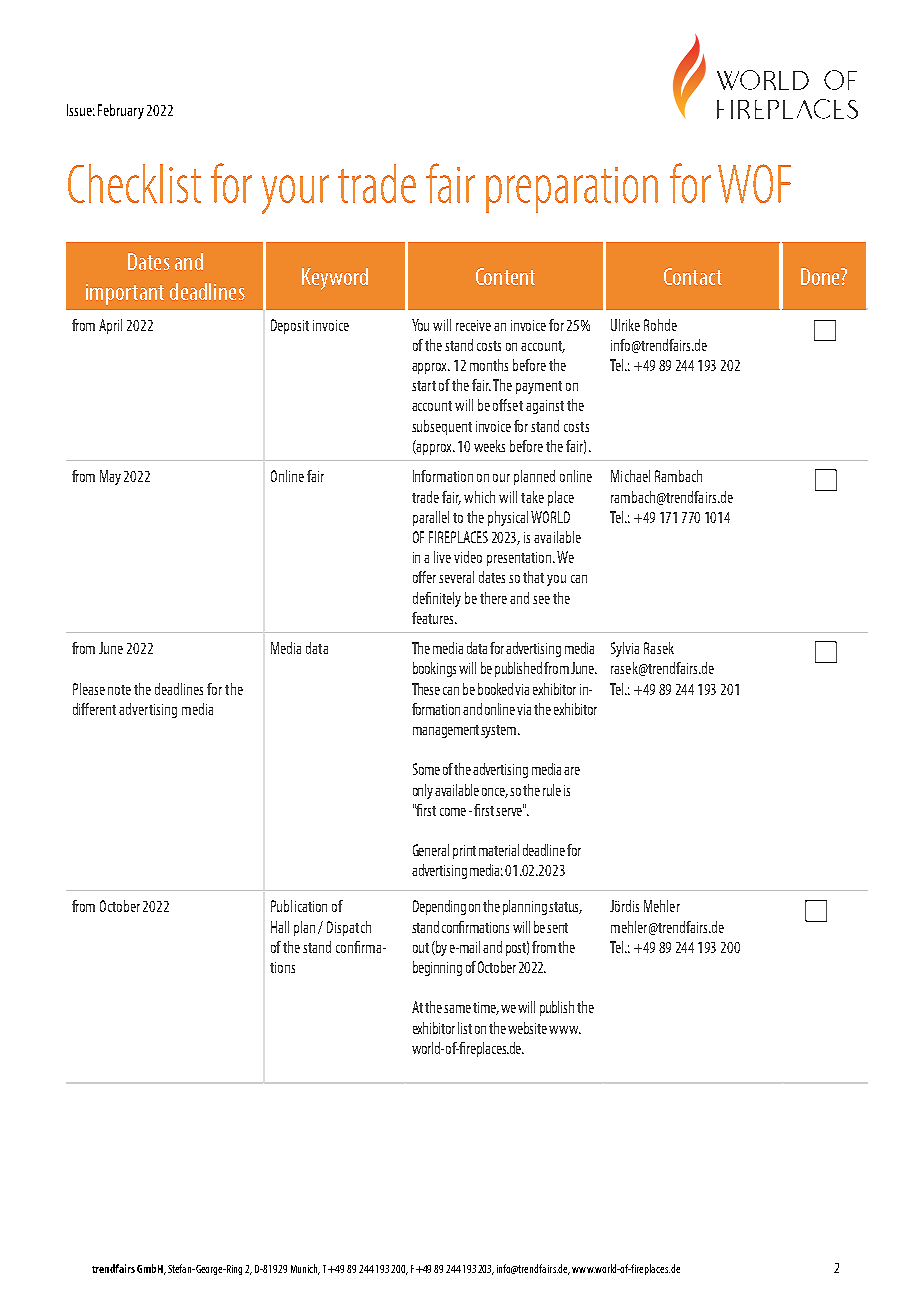 The height and width of the document is (1308, 924). I want to click on Contact, so click(693, 276).
